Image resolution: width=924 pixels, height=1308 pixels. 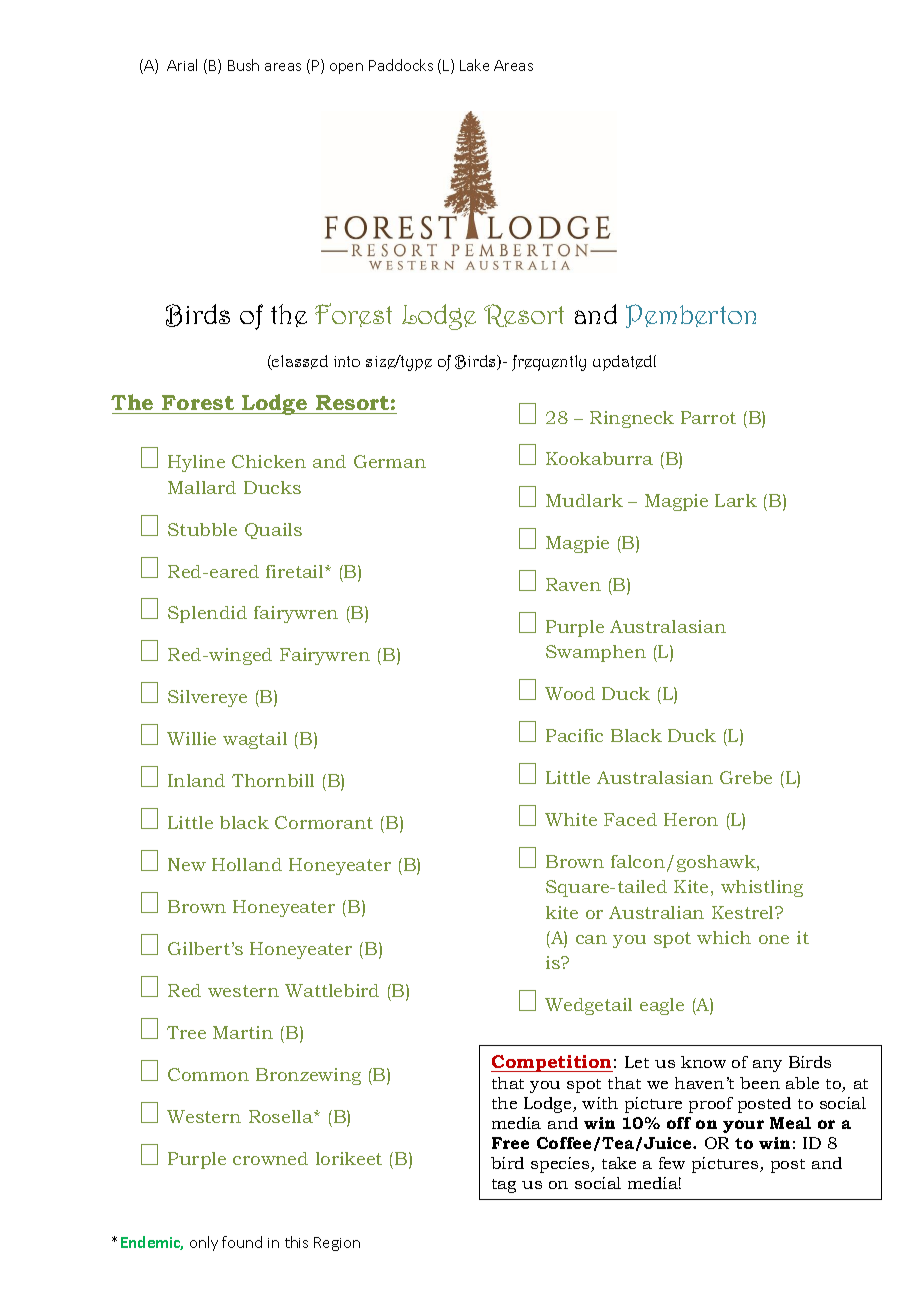 I want to click on tag, so click(x=504, y=1186).
